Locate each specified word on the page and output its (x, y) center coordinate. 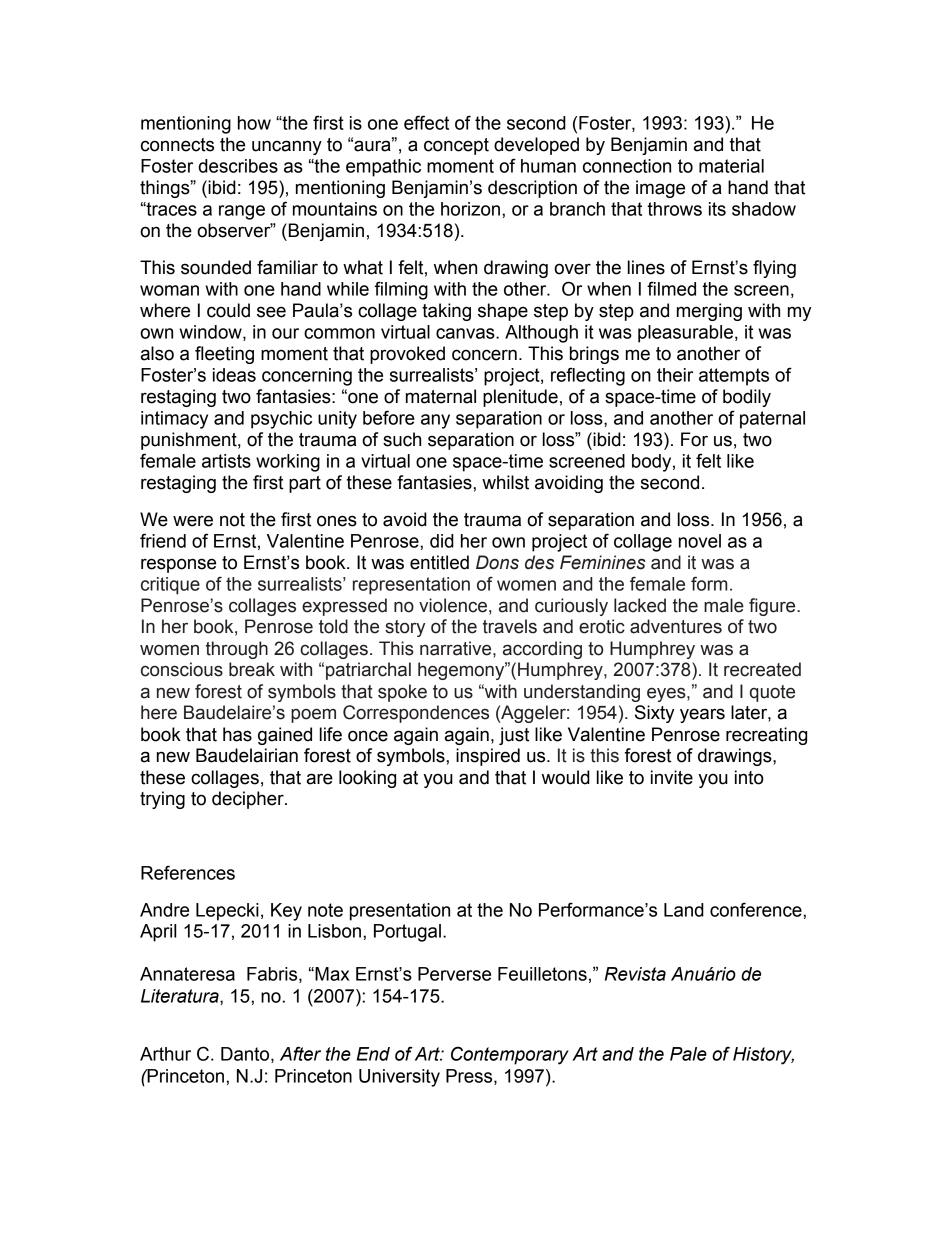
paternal (772, 420)
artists (226, 461)
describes (238, 166)
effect (426, 122)
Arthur (165, 1054)
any (435, 421)
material (731, 166)
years (702, 715)
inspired (488, 757)
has (237, 734)
